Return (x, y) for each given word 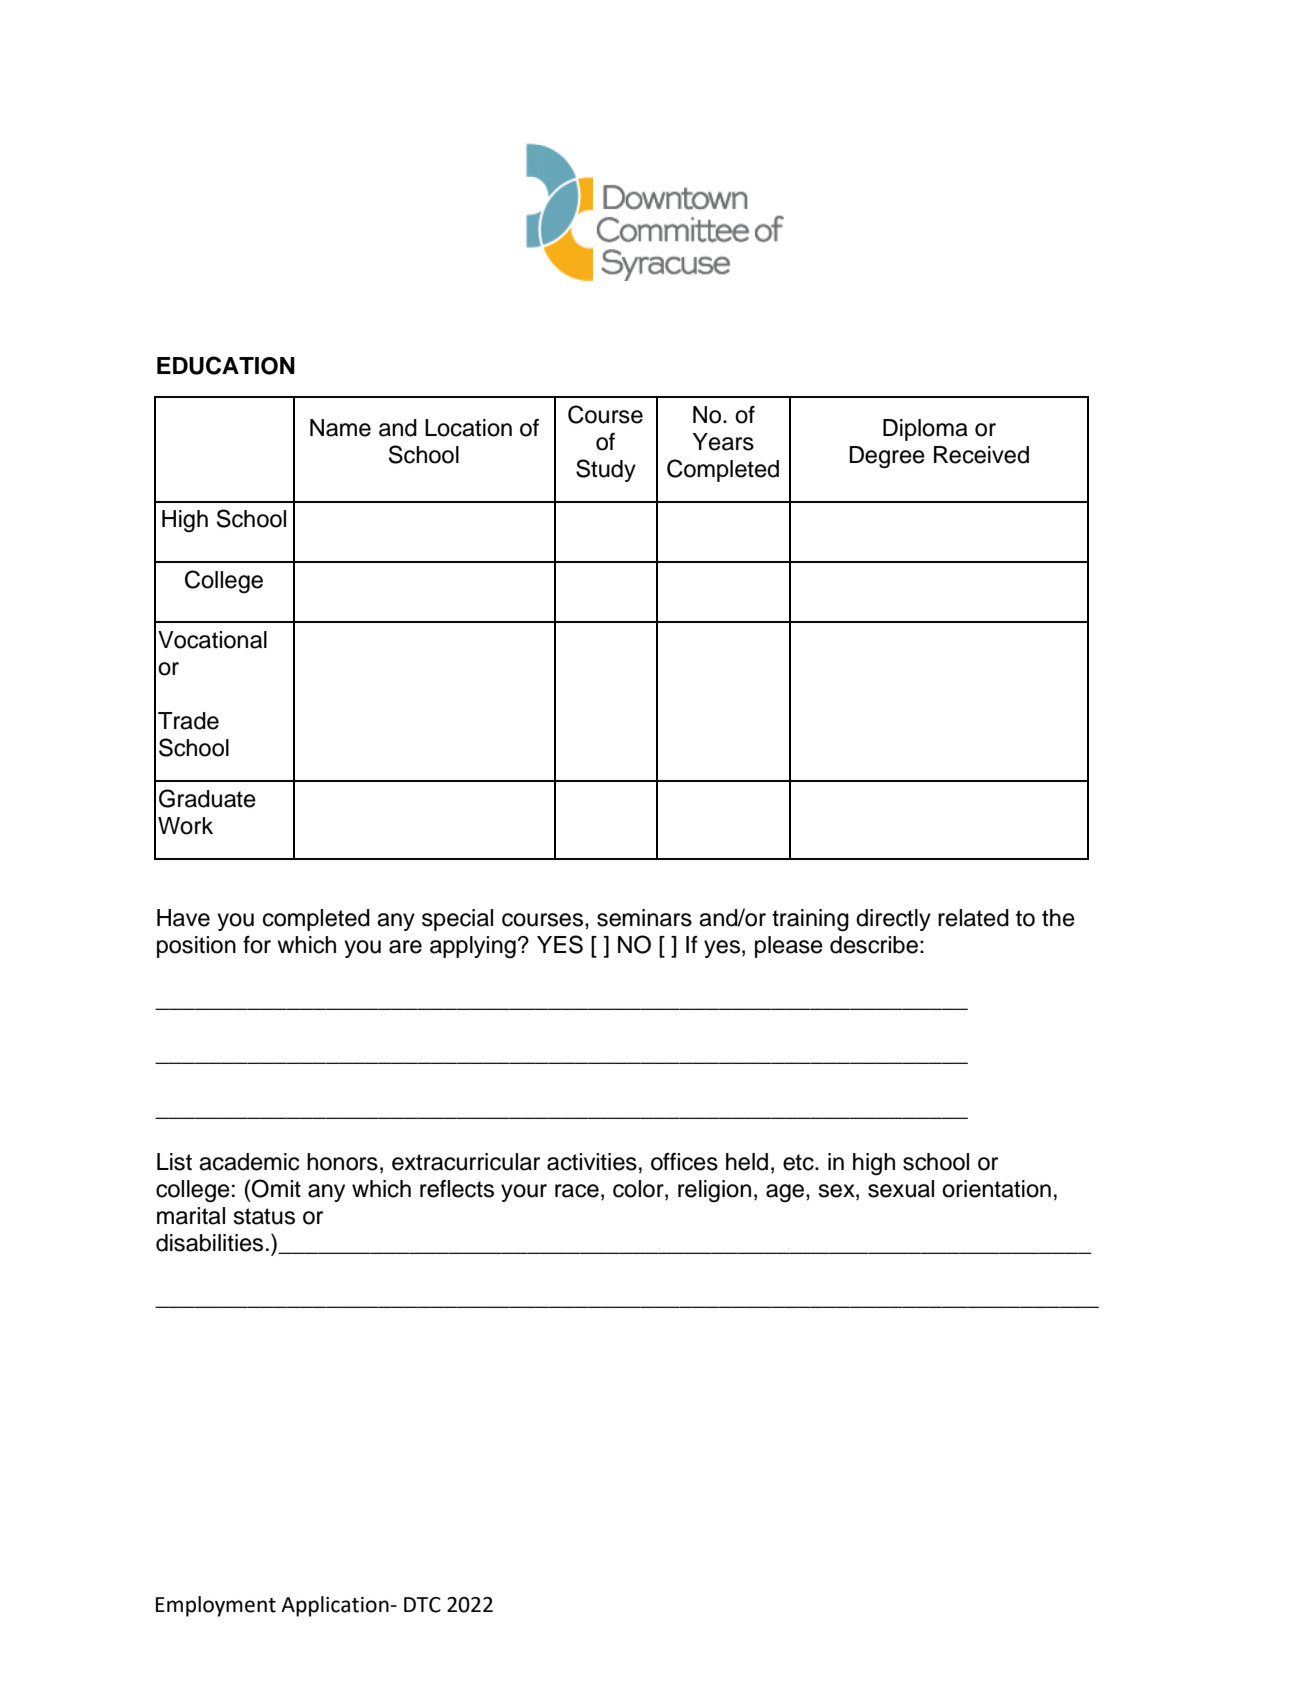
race (577, 1191)
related (973, 918)
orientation (996, 1189)
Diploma (925, 430)
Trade (188, 721)
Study (606, 470)
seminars (644, 918)
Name (340, 428)
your (524, 1193)
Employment (216, 1606)
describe (874, 945)
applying (473, 947)
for (257, 945)
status (264, 1216)
